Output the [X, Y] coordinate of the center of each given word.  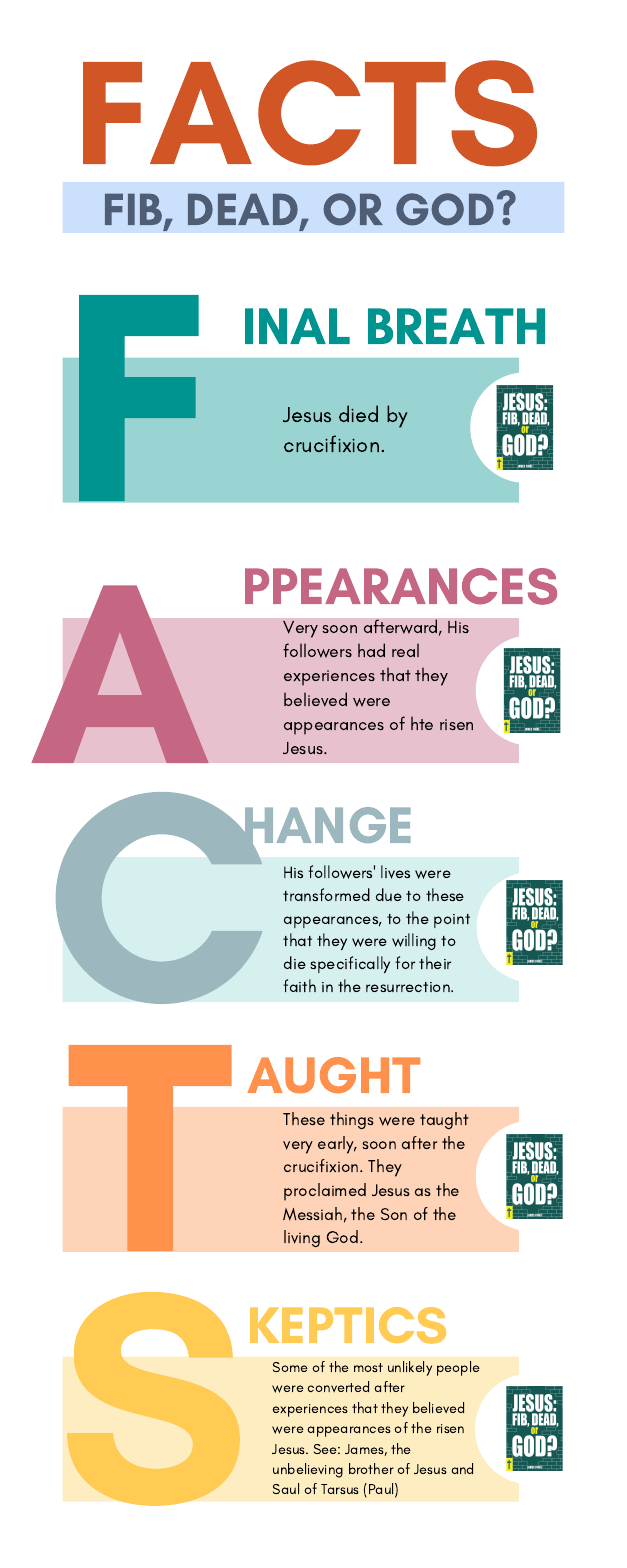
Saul [286, 1488]
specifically [350, 964]
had [371, 650]
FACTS [310, 113]
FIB [135, 211]
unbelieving [308, 1470]
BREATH [456, 326]
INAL [297, 326]
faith [299, 985]
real [405, 650]
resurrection [409, 987]
